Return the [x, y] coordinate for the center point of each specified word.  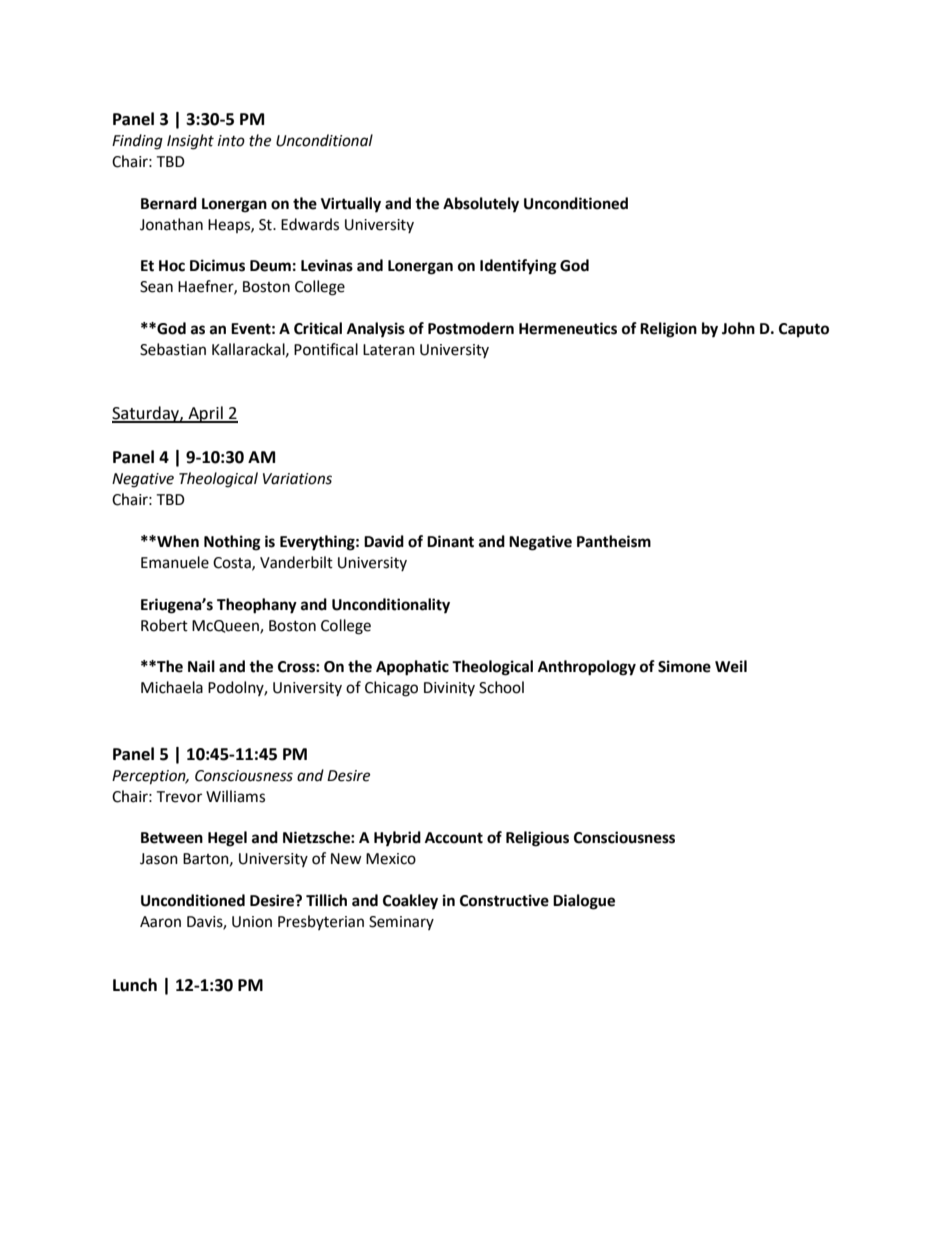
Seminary [401, 923]
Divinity [449, 689]
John [738, 328]
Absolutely [481, 205]
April [205, 414]
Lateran [389, 350]
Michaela [172, 687]
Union [252, 922]
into [231, 141]
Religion [668, 330]
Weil [731, 666]
